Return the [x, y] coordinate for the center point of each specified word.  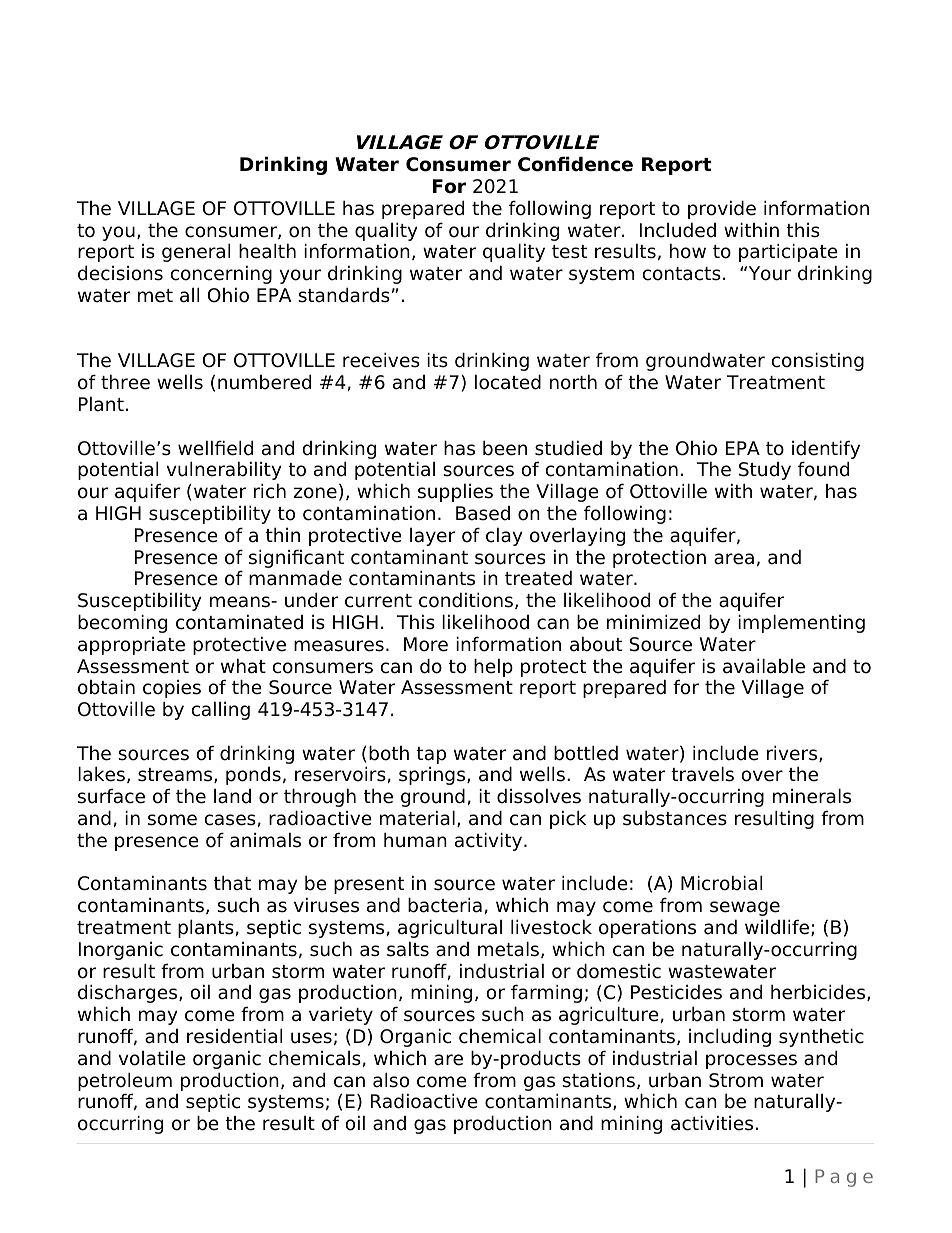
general [196, 252]
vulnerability [224, 470]
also [391, 1080]
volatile [152, 1058]
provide [722, 209]
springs [433, 776]
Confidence [575, 164]
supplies [455, 492]
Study [765, 471]
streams [176, 775]
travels [702, 774]
